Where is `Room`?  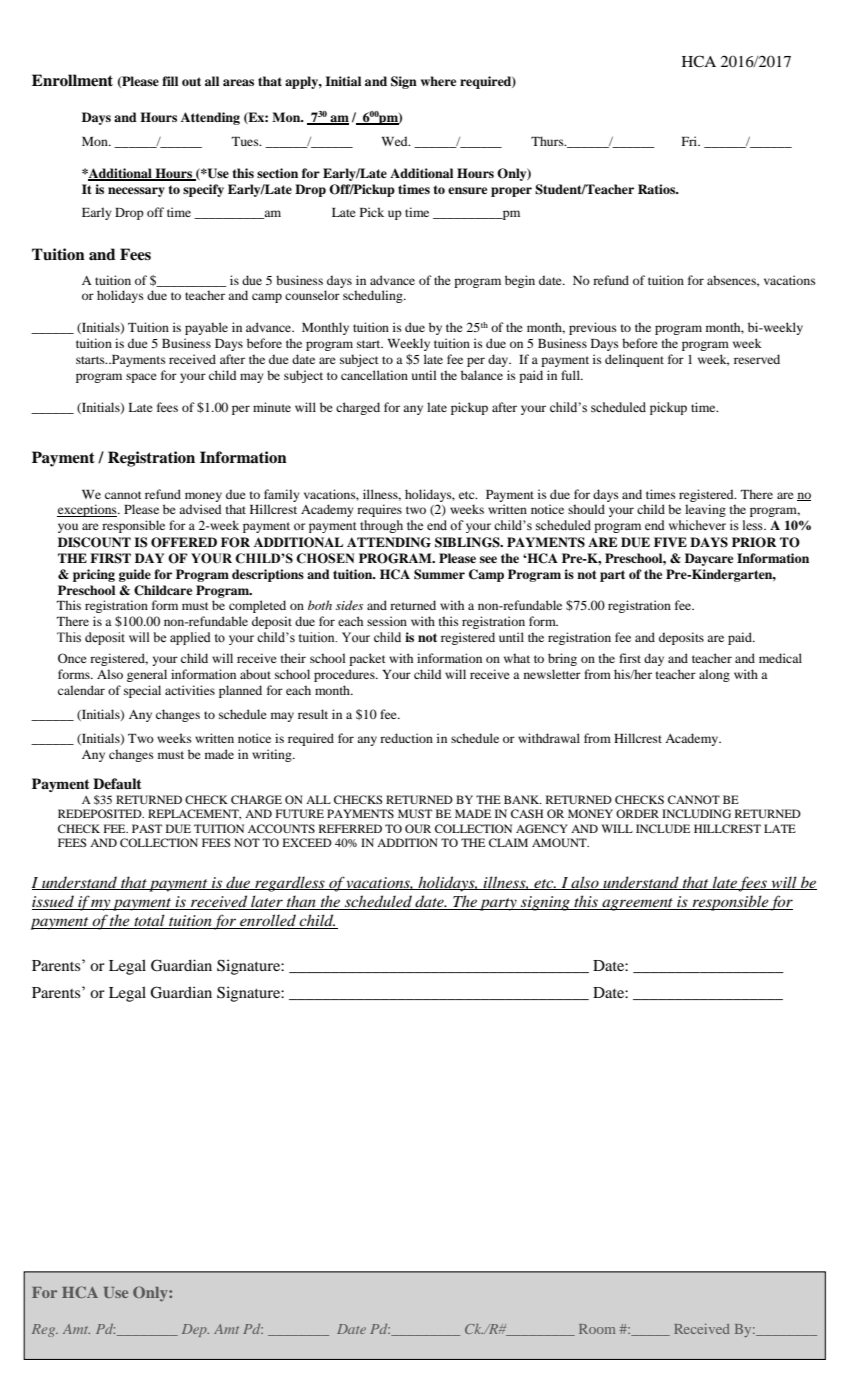
Room is located at coordinates (597, 1329).
